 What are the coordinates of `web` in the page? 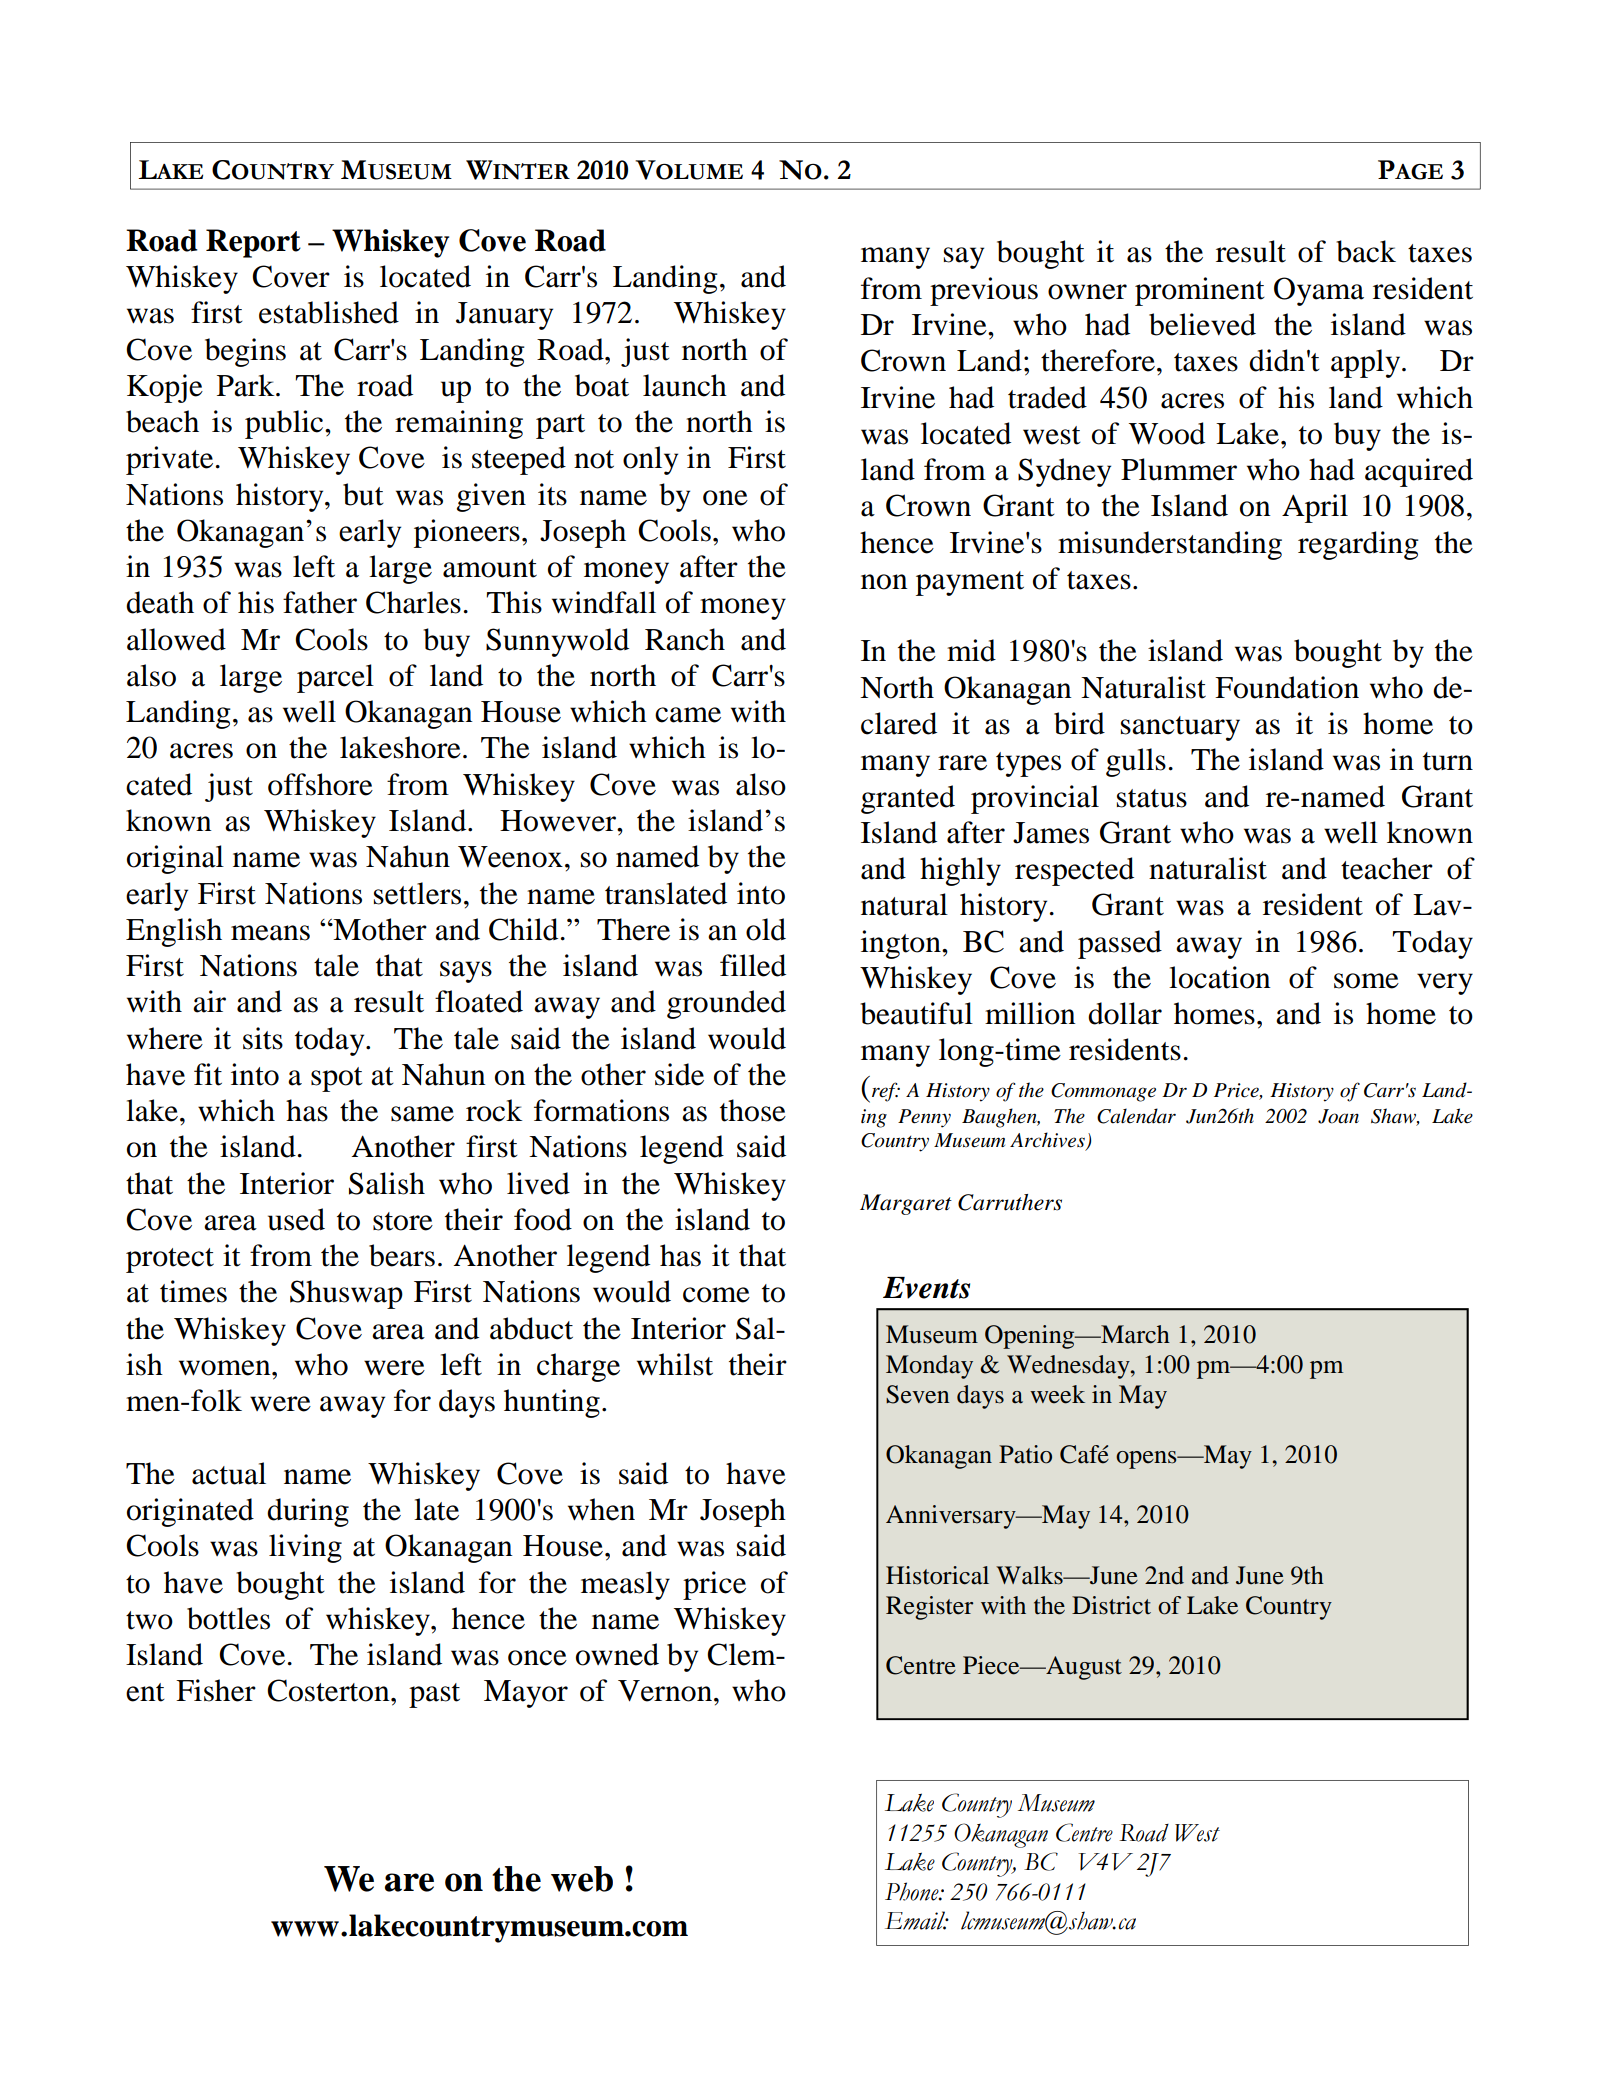 It's located at (582, 1879).
